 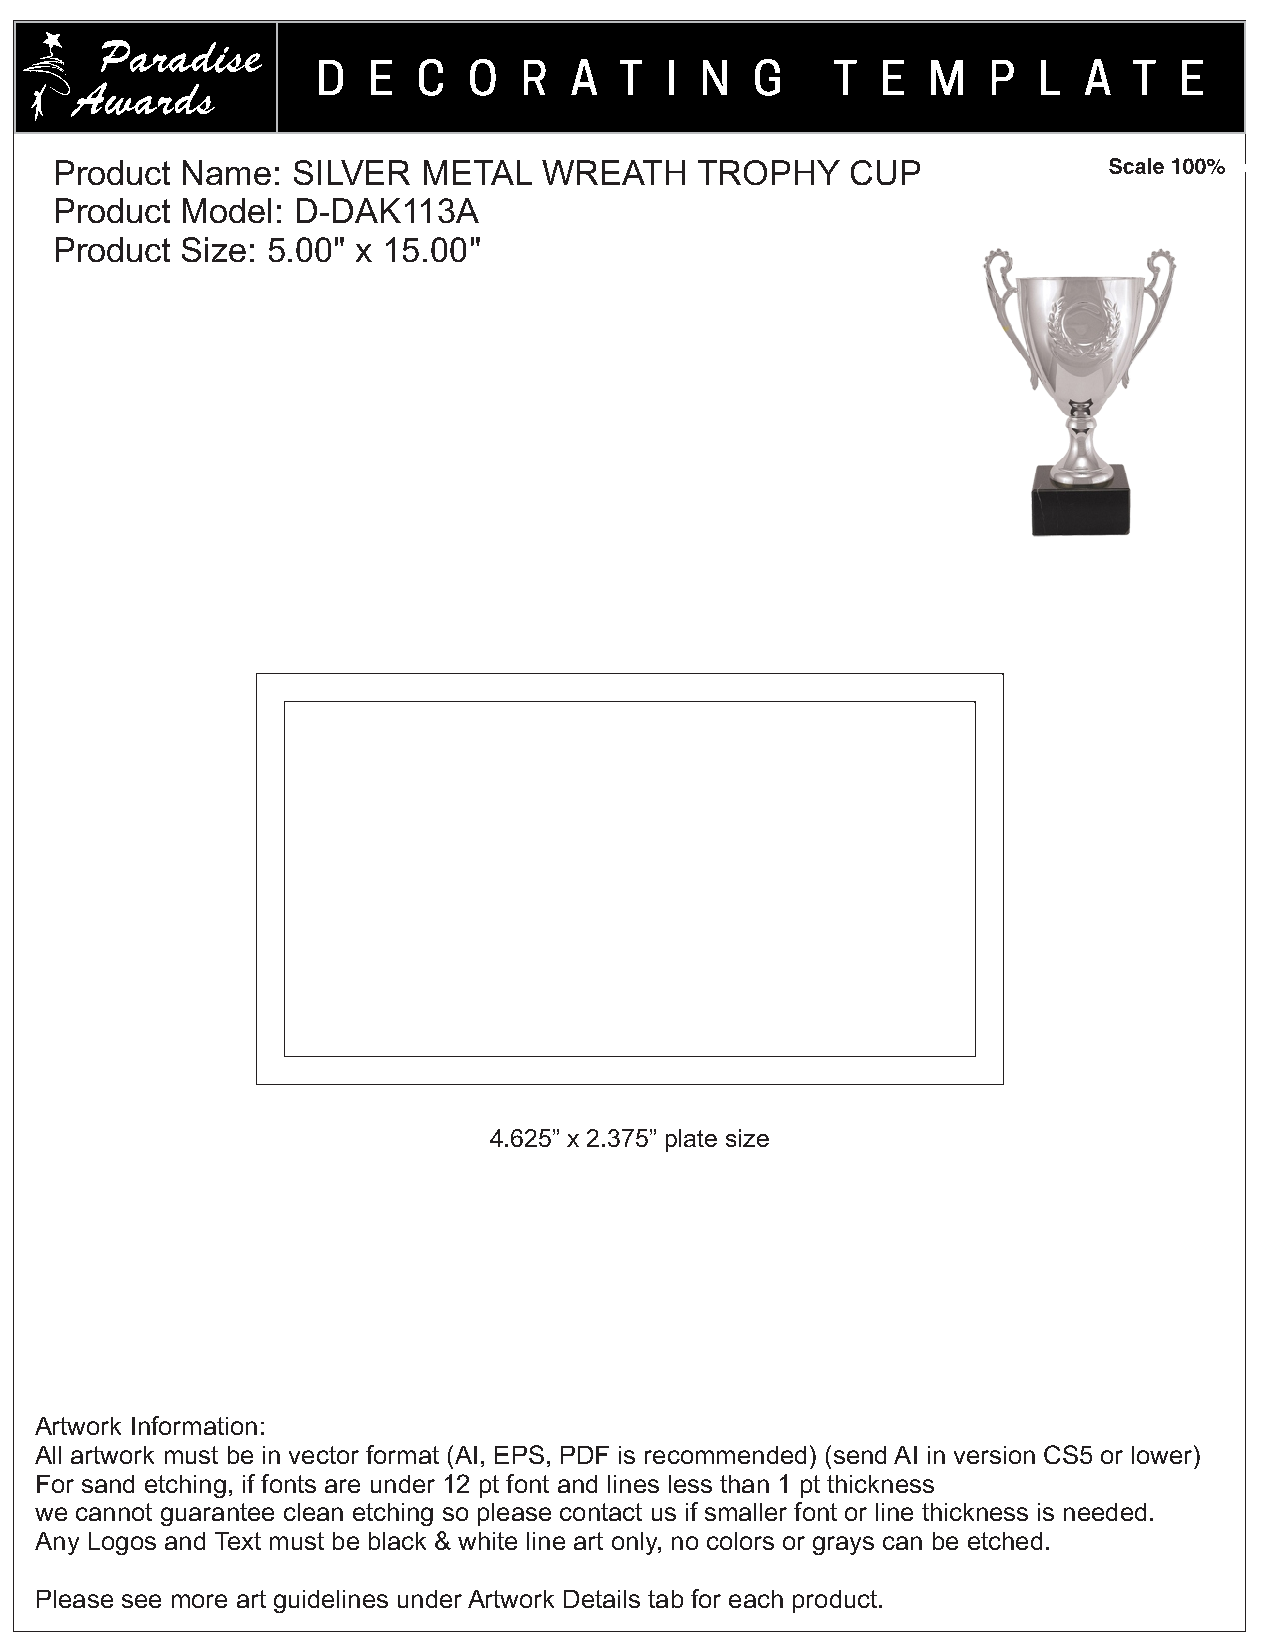 What do you see at coordinates (1163, 1454) in the screenshot?
I see `lower` at bounding box center [1163, 1454].
